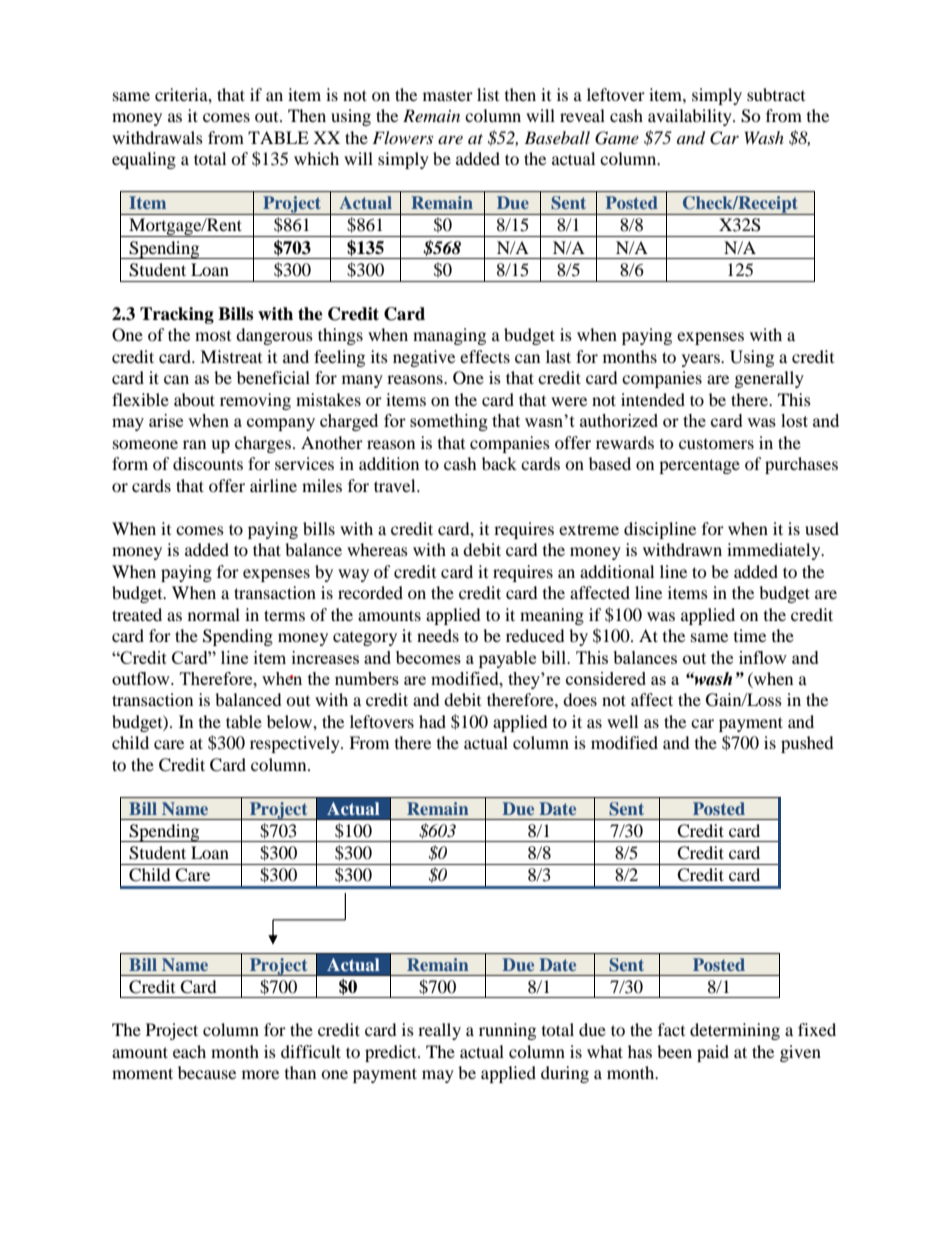  Describe the element at coordinates (488, 94) in the page. I see `list` at that location.
